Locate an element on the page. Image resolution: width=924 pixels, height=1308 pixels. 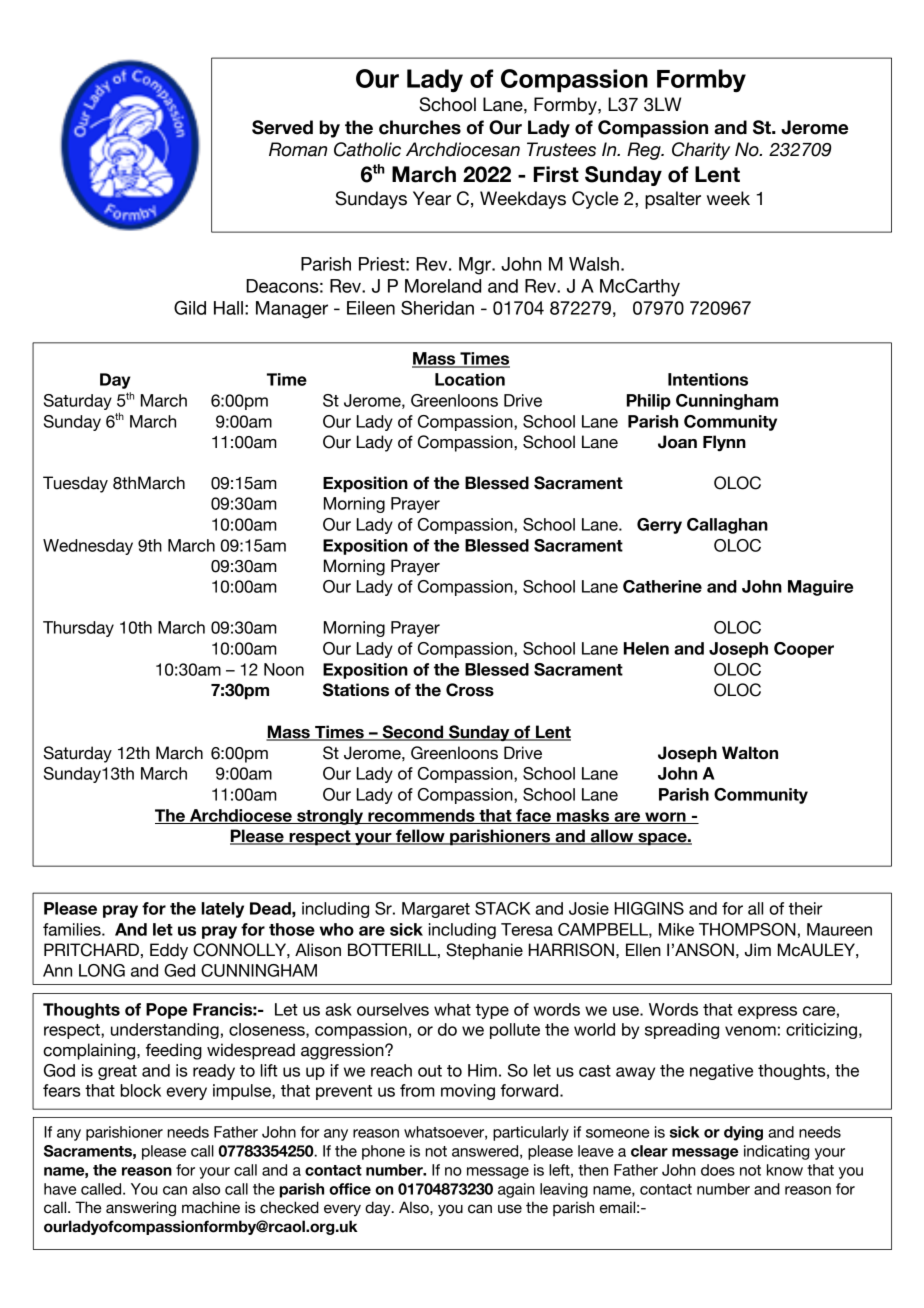
Charity is located at coordinates (701, 151).
